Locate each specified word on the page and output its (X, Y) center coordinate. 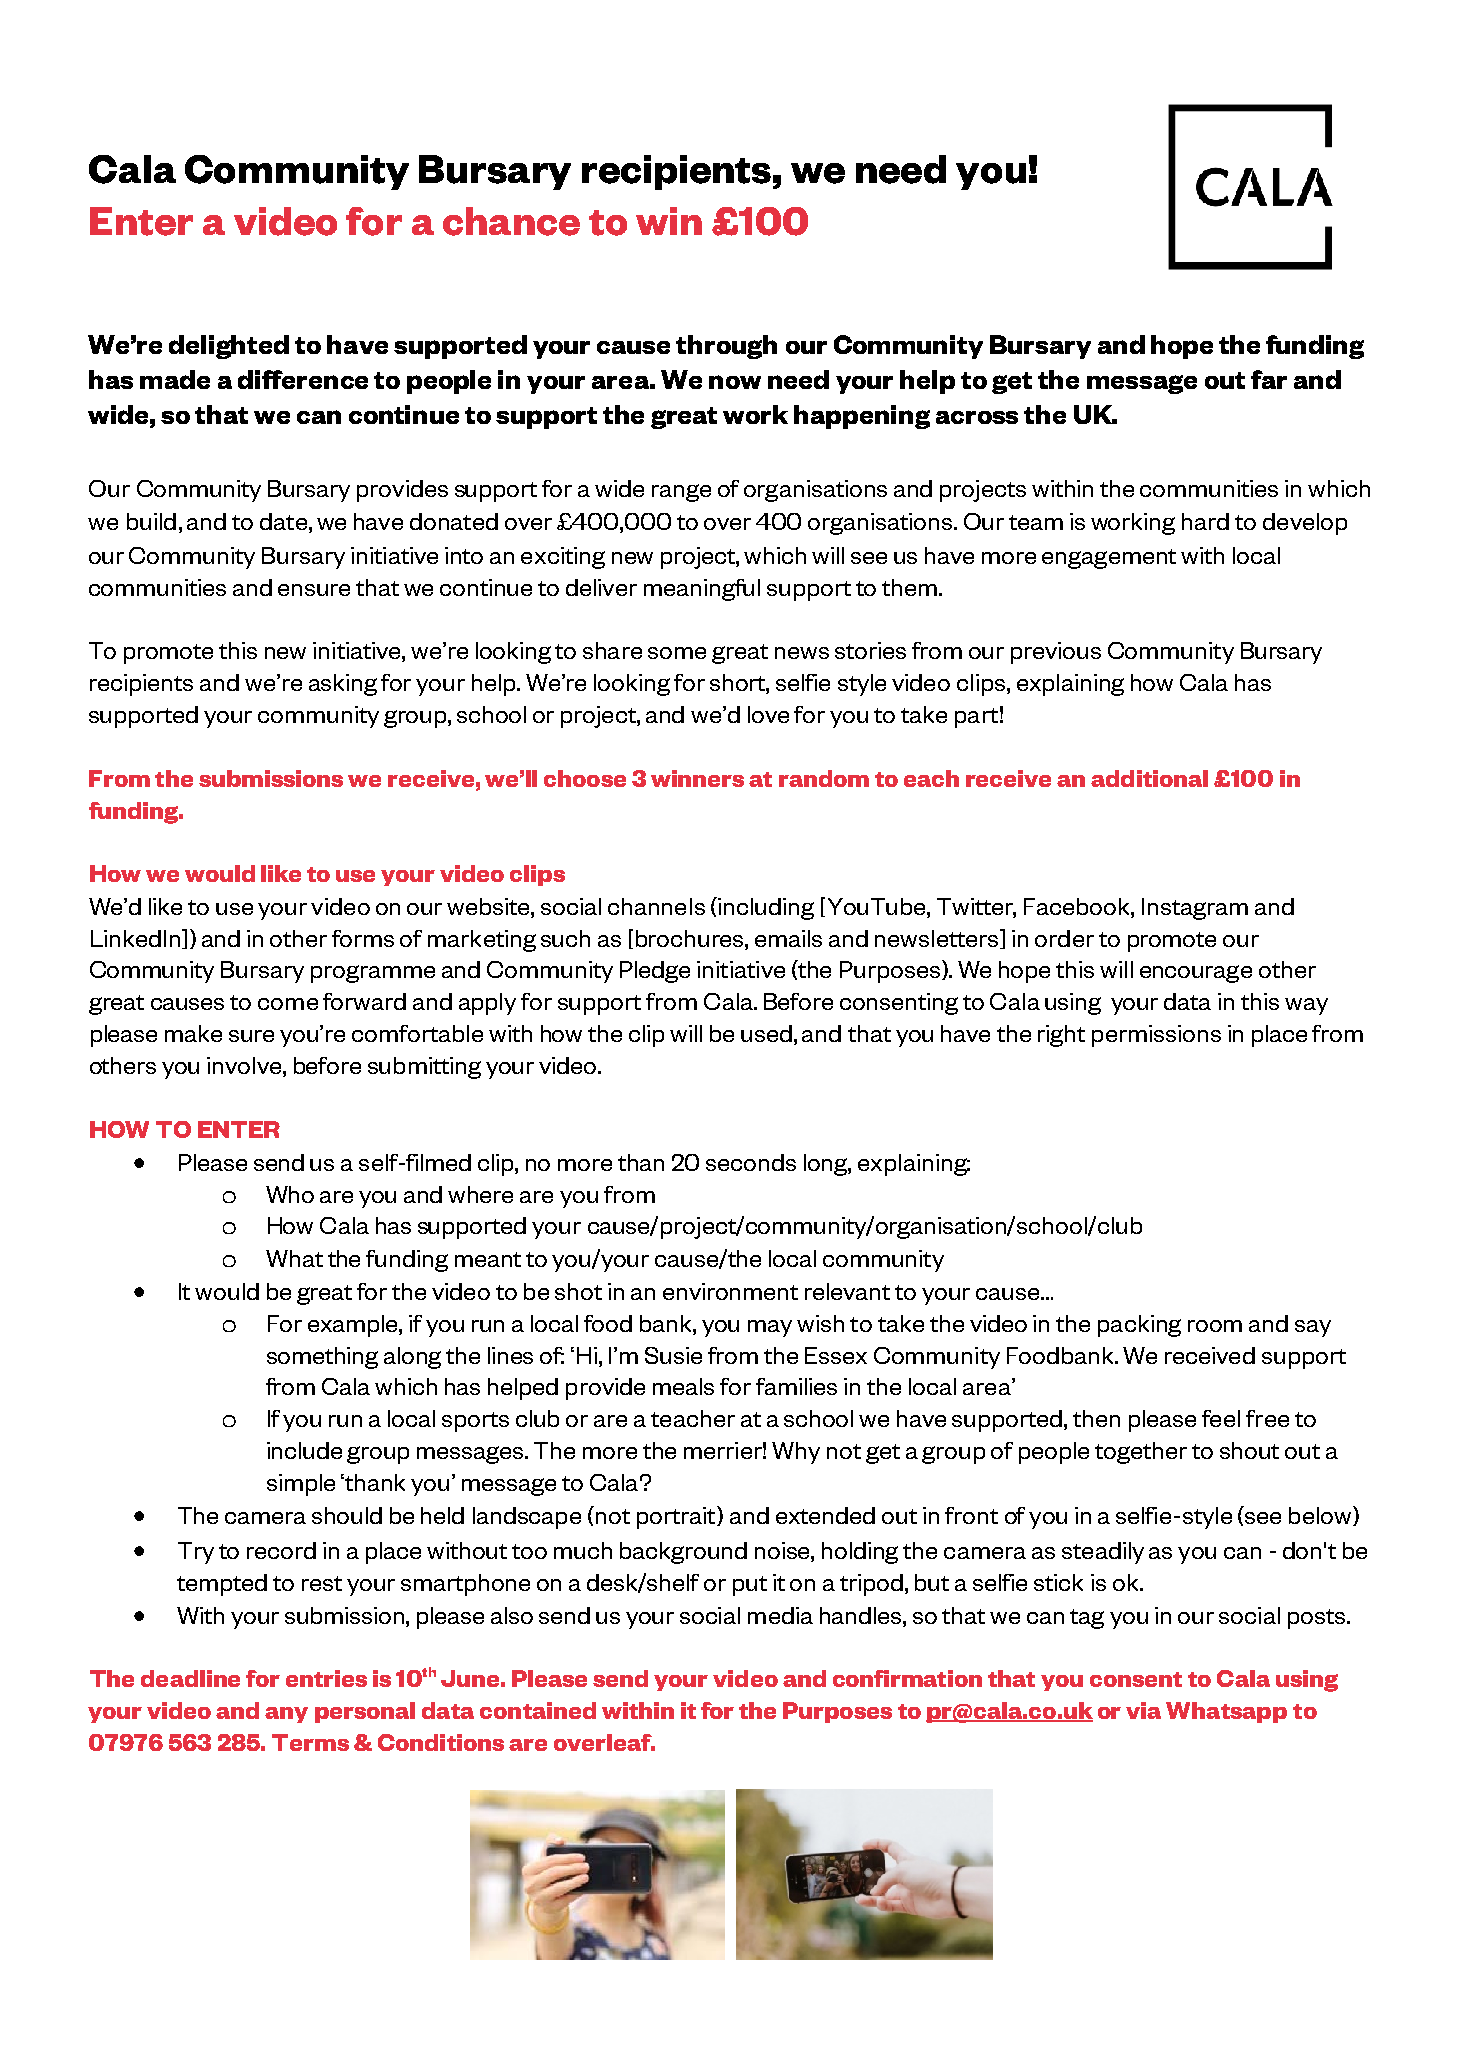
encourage (1196, 974)
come (288, 1004)
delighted (229, 347)
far (1269, 379)
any (286, 1715)
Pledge (655, 972)
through (726, 347)
